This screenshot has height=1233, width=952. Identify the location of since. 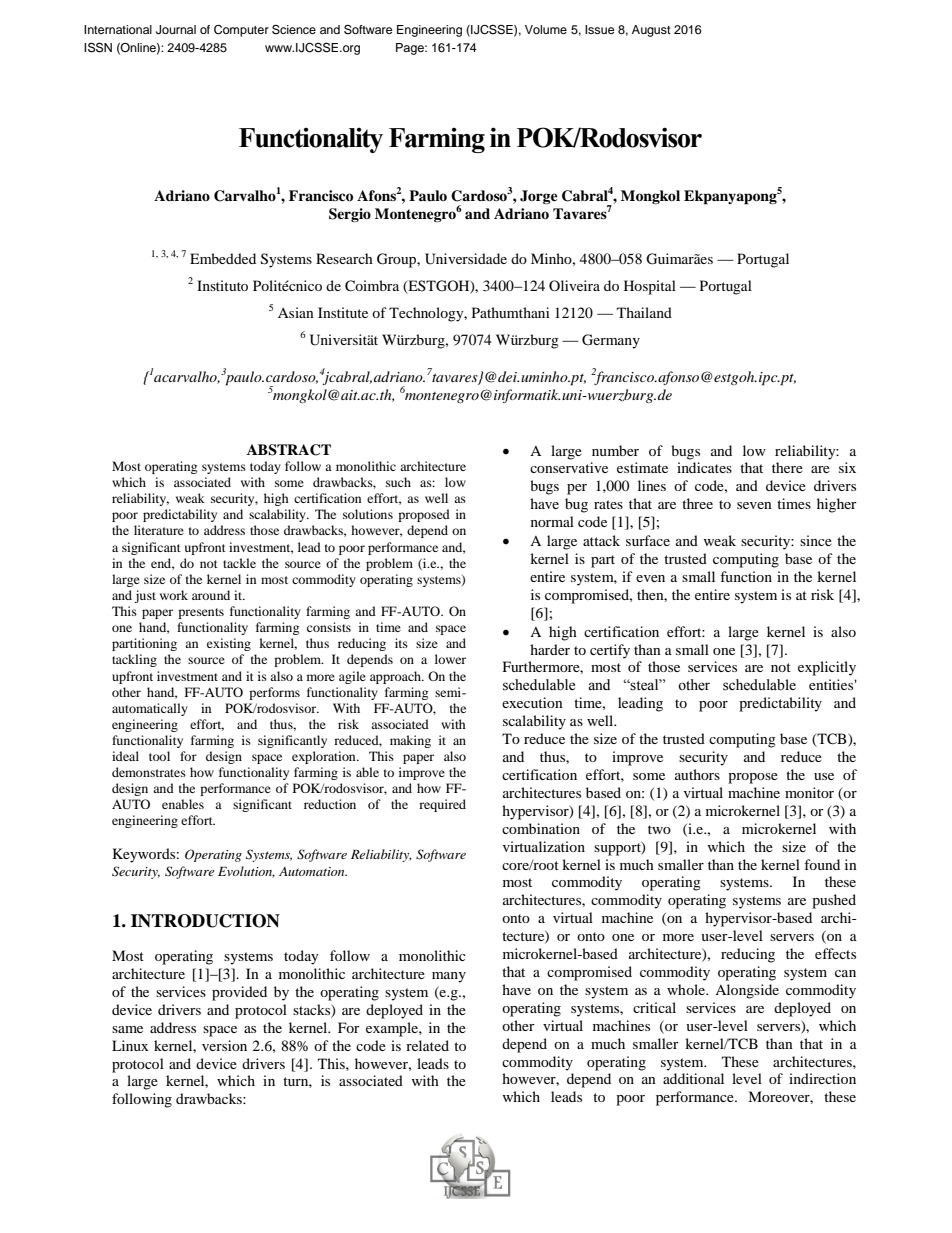
(816, 540).
